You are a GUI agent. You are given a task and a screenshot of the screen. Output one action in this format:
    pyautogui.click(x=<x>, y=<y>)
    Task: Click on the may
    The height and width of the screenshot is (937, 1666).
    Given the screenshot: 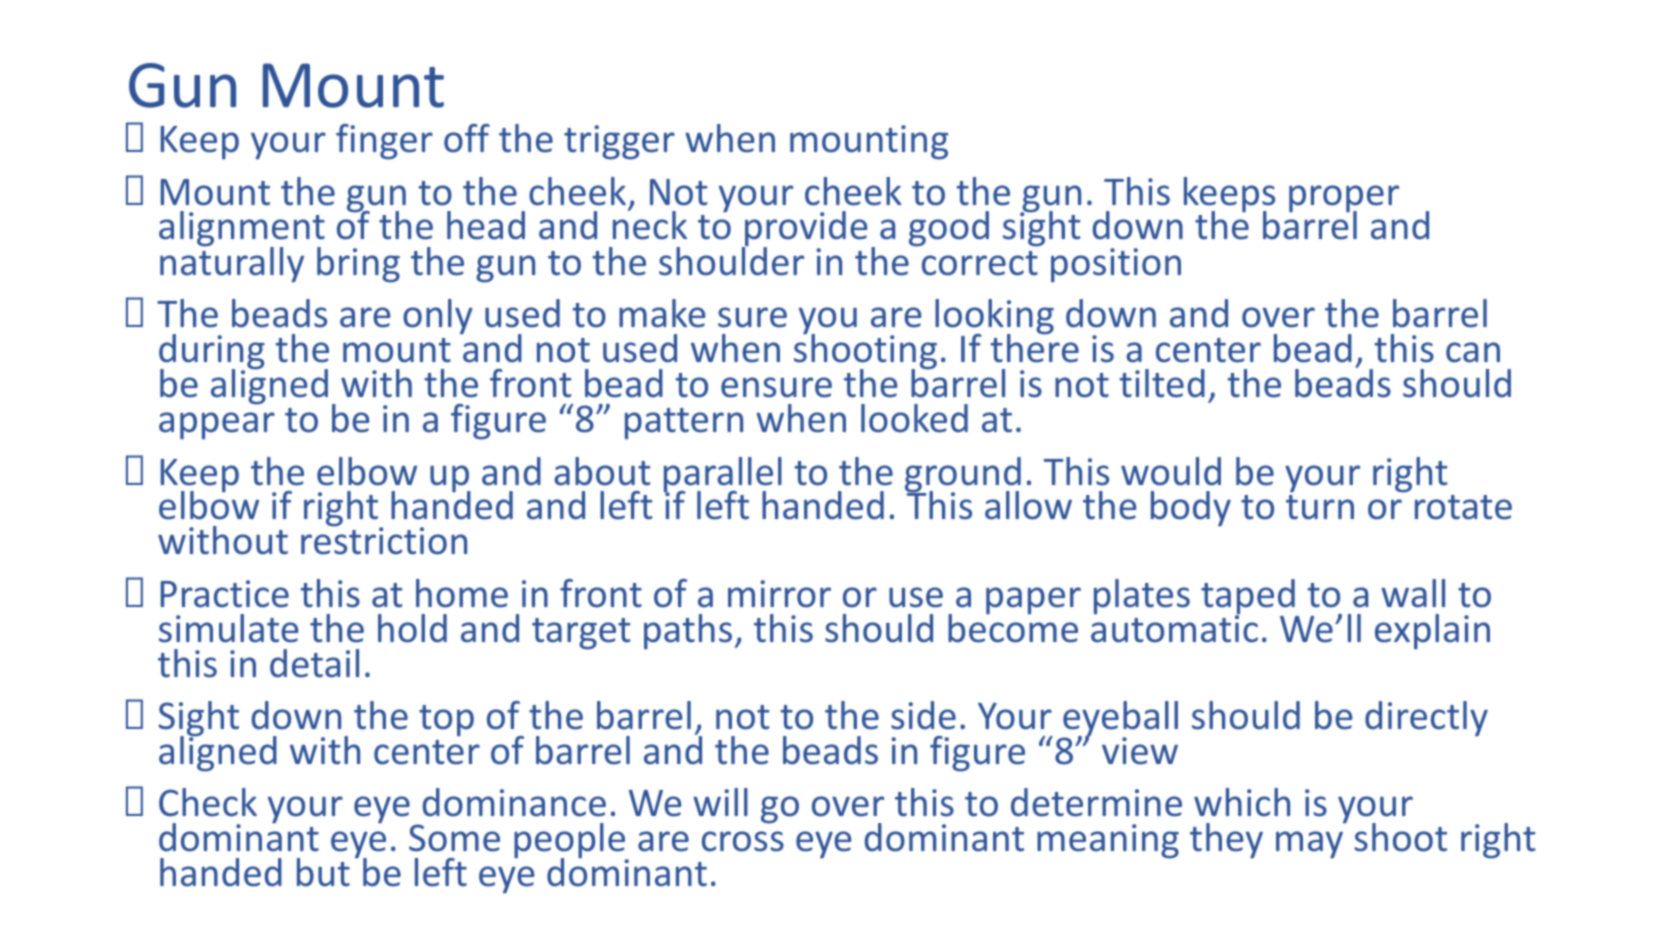 What is the action you would take?
    pyautogui.click(x=1309, y=845)
